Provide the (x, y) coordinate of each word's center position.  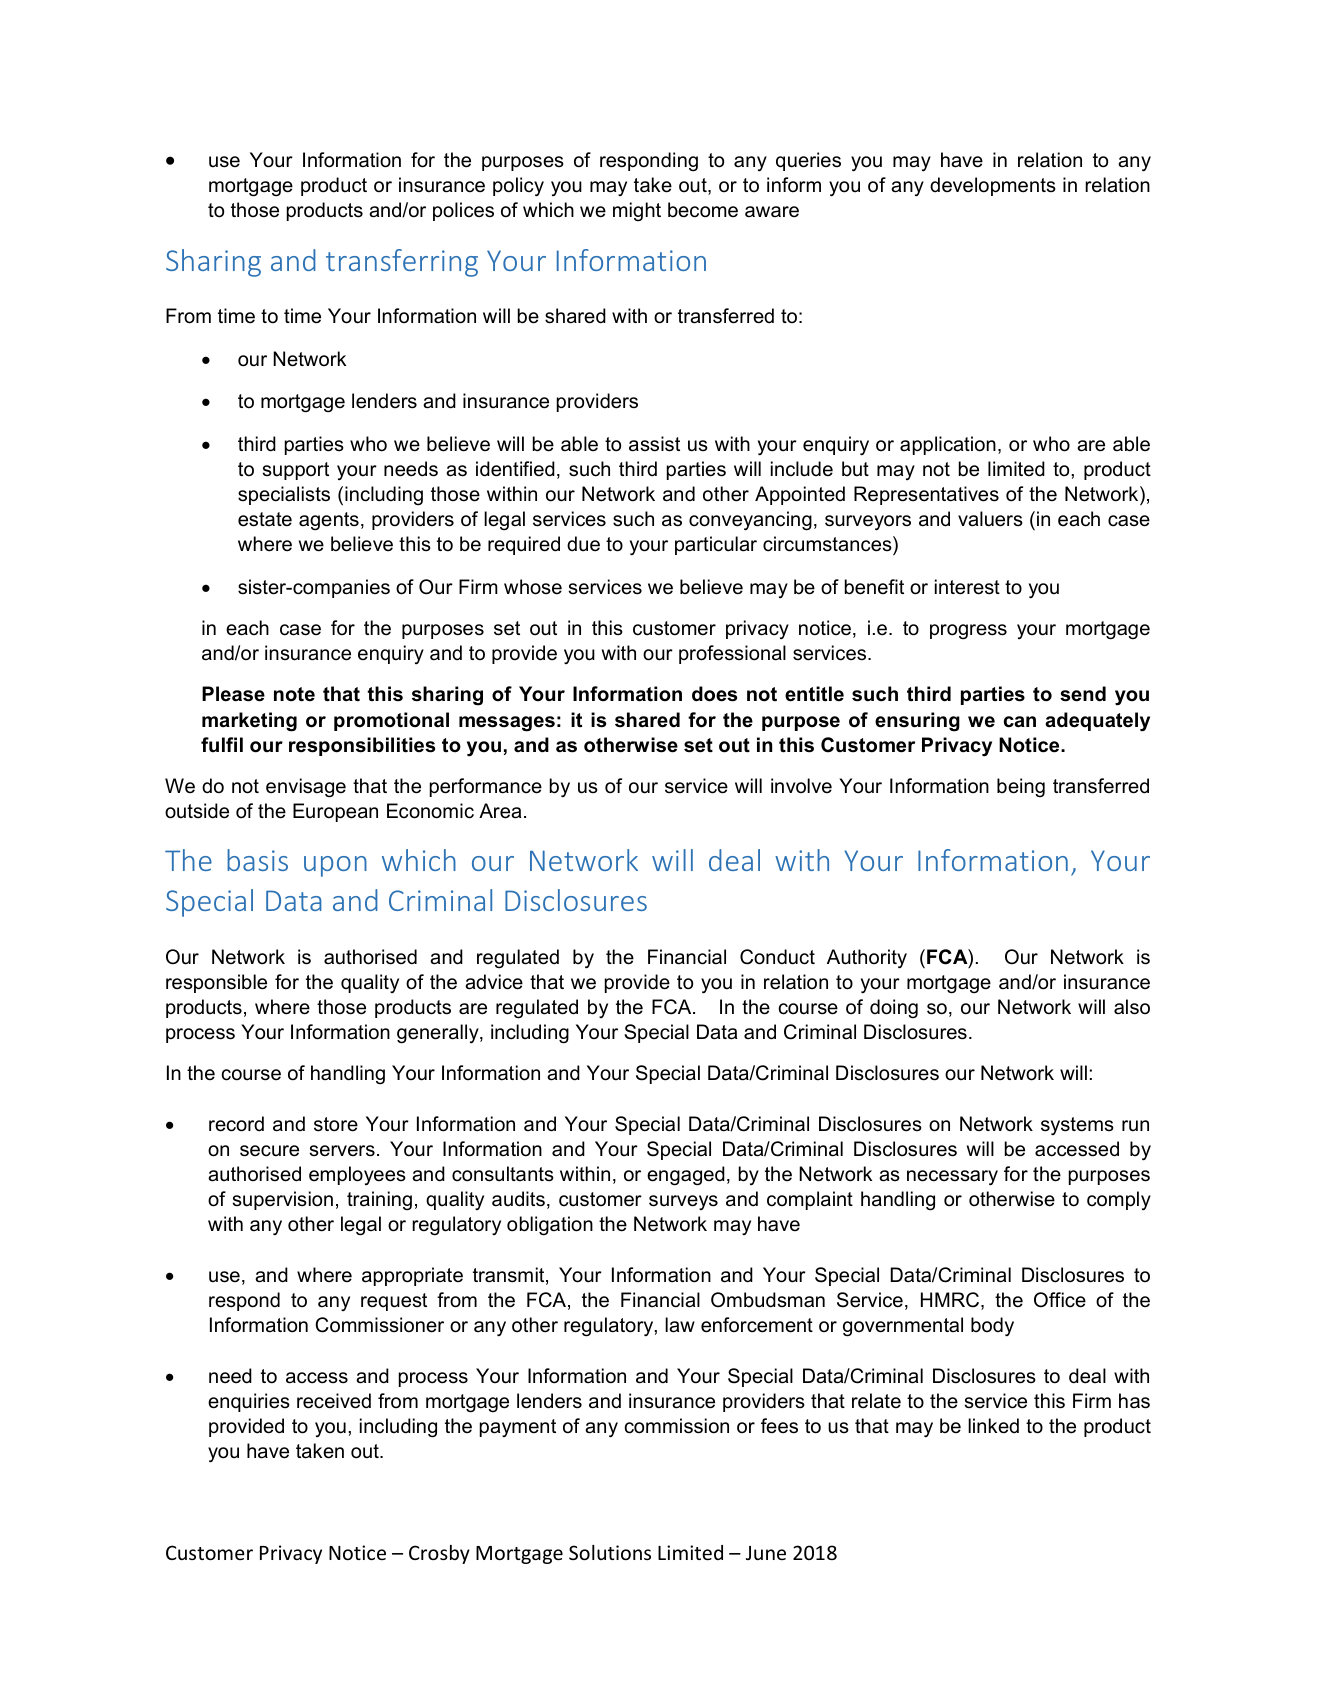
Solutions (610, 1552)
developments (993, 186)
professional (732, 654)
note (294, 694)
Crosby (439, 1554)
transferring (402, 263)
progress (968, 632)
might (637, 212)
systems (1077, 1126)
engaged (686, 1176)
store (336, 1124)
